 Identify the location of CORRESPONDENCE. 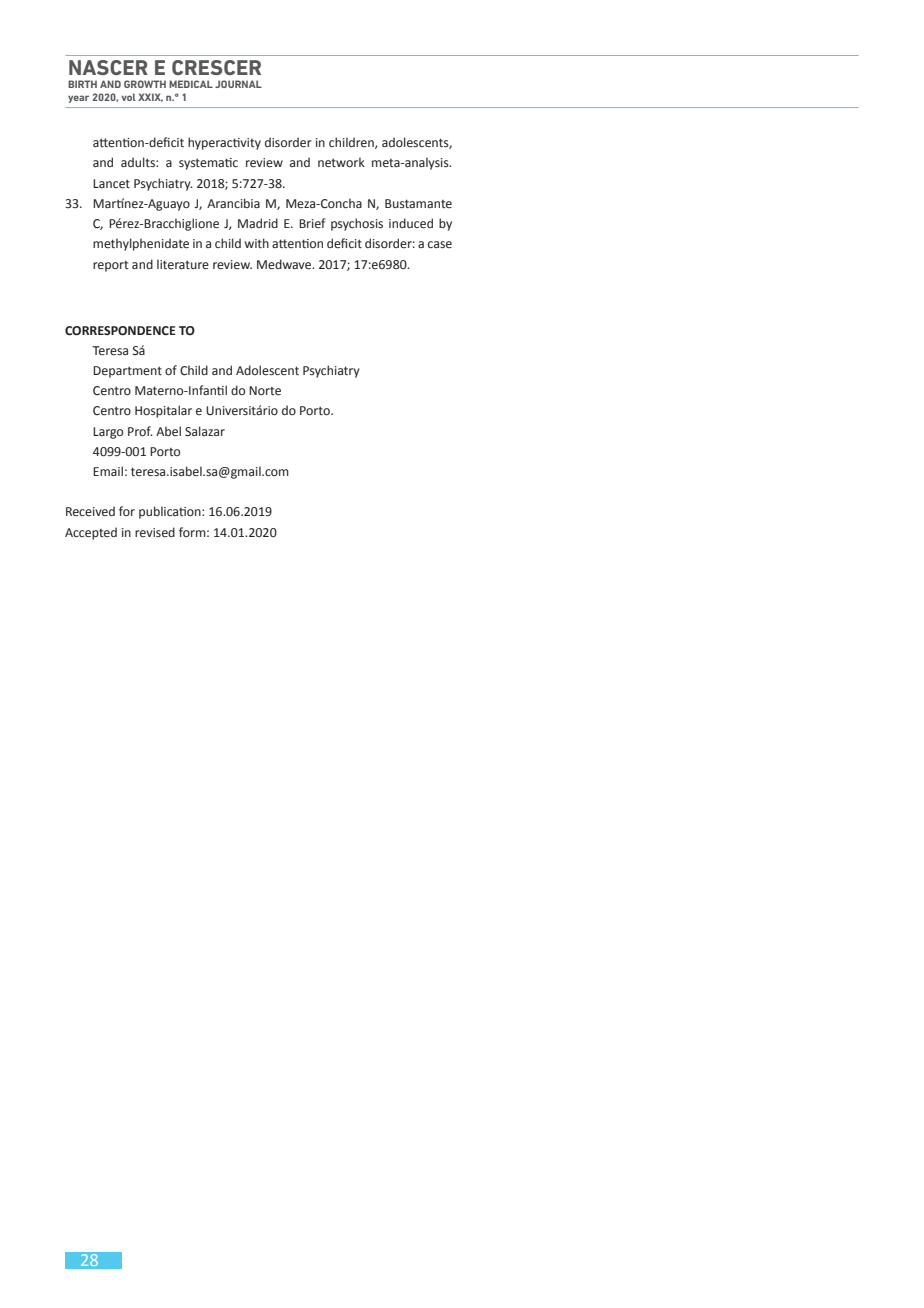
(120, 331).
